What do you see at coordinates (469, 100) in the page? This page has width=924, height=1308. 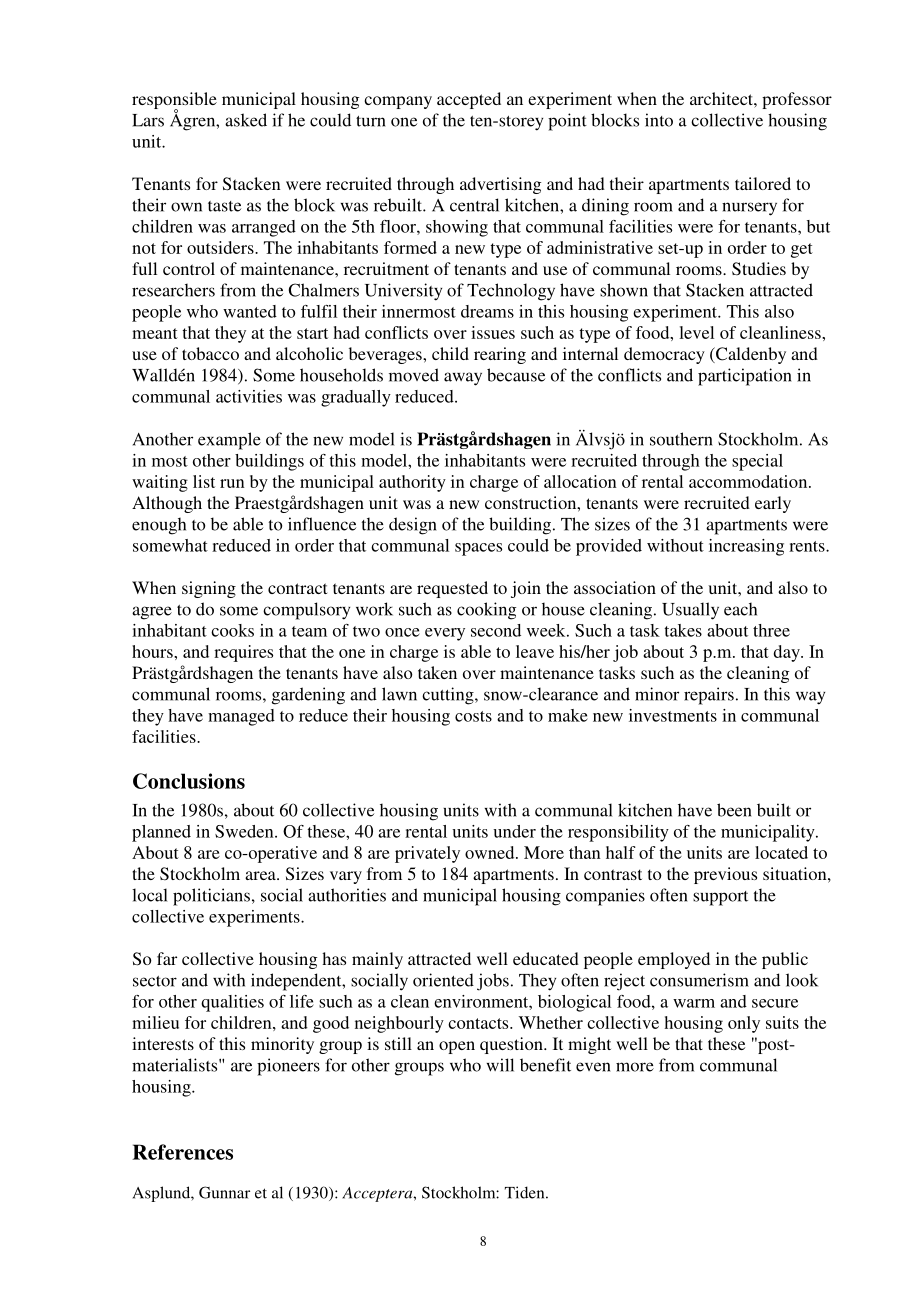 I see `accepted` at bounding box center [469, 100].
